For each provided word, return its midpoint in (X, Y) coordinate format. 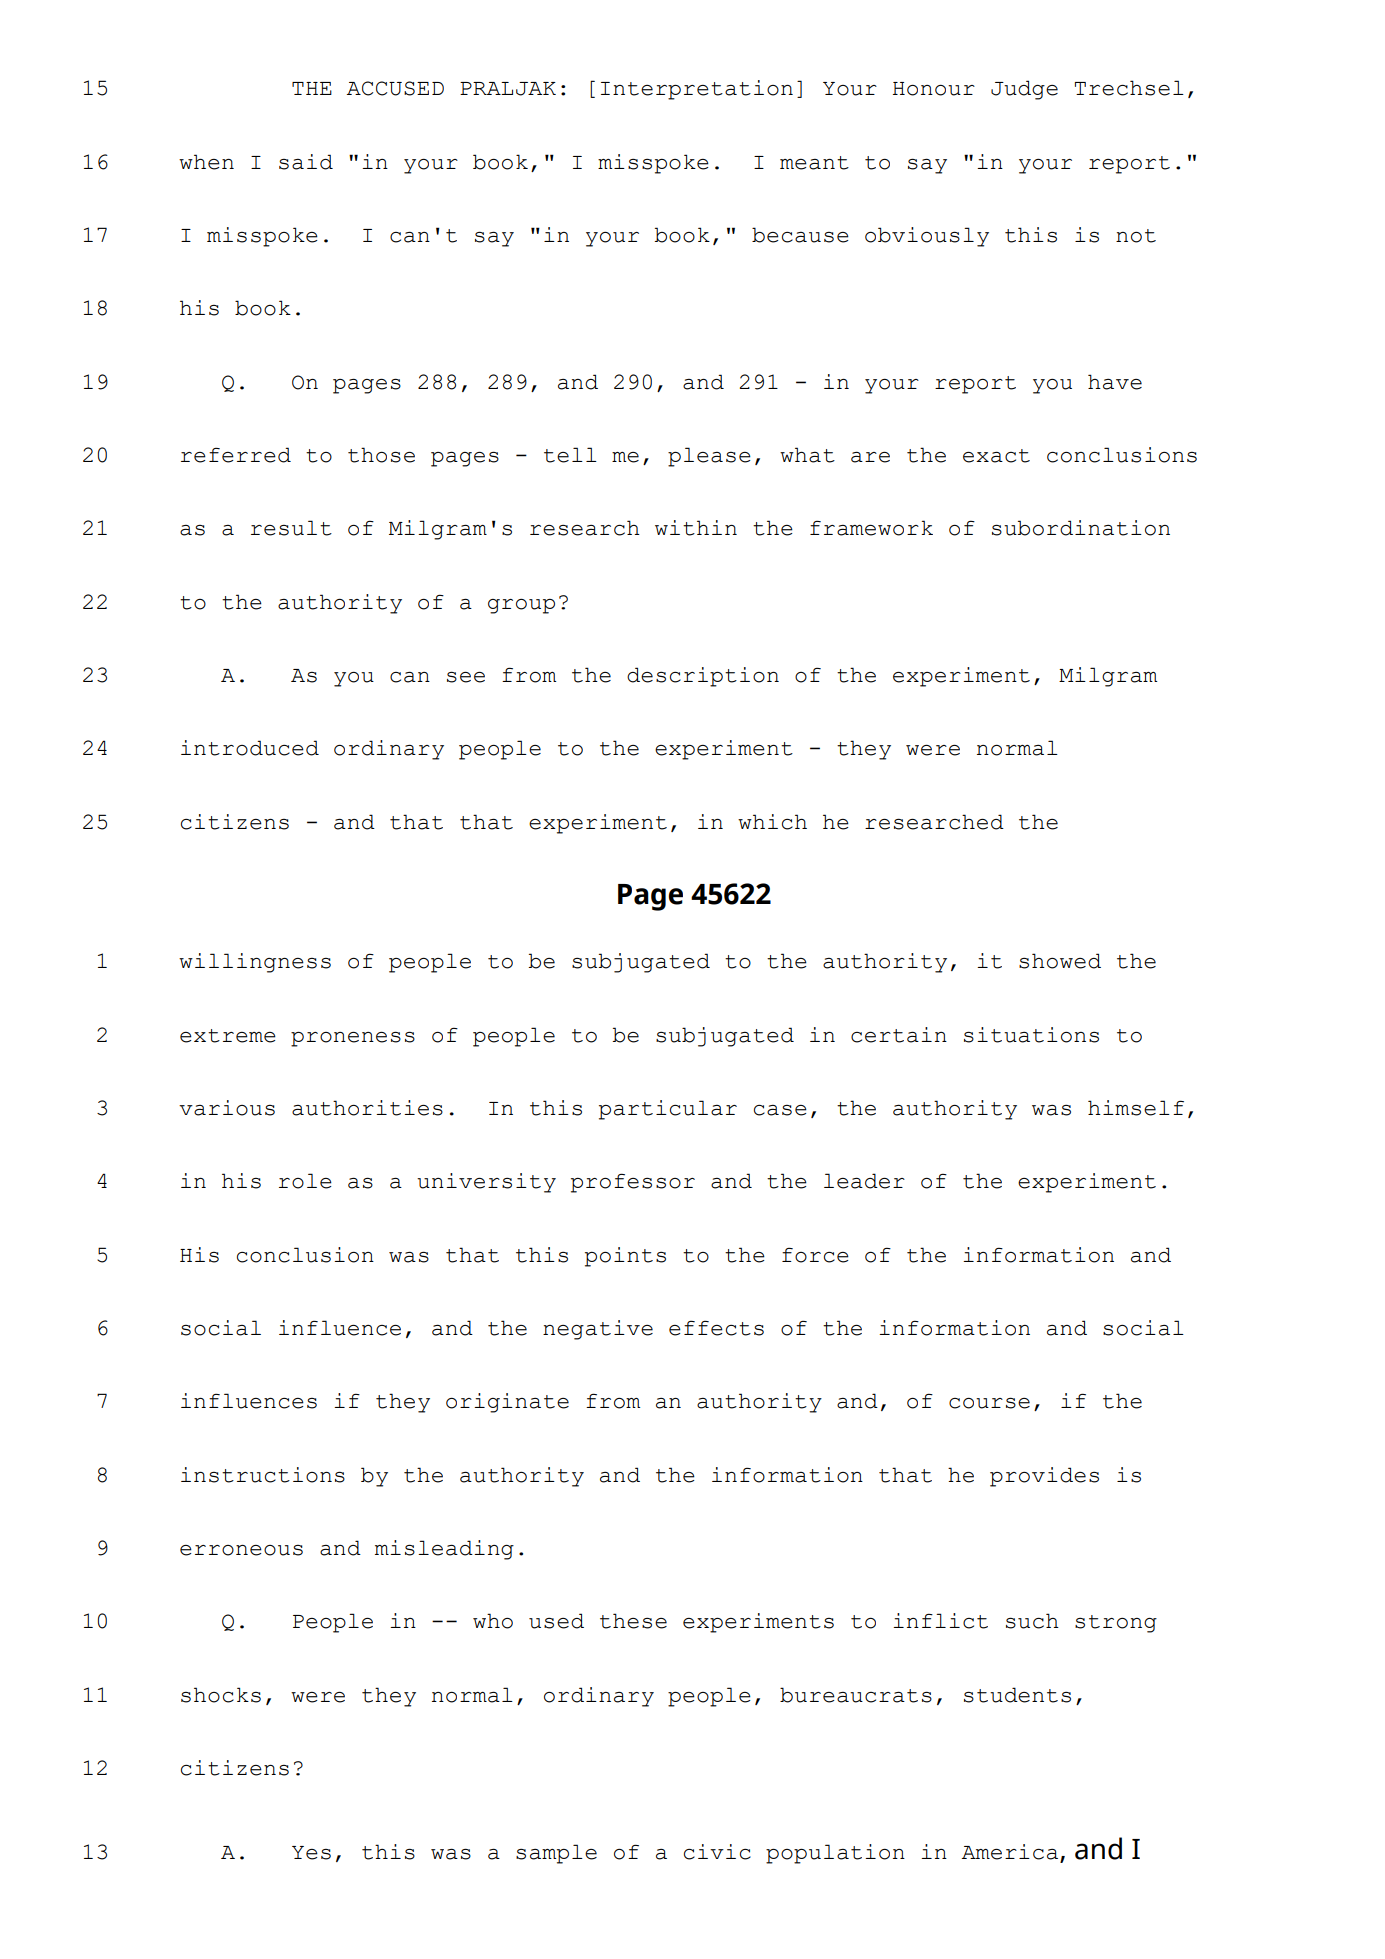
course (989, 1403)
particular (668, 1110)
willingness (255, 963)
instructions (263, 1475)
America (1011, 1853)
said (306, 162)
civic (717, 1852)
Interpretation (697, 90)
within (696, 528)
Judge (1024, 90)
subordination (1081, 528)
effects (716, 1328)
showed (1060, 961)
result (291, 528)
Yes (311, 1853)
